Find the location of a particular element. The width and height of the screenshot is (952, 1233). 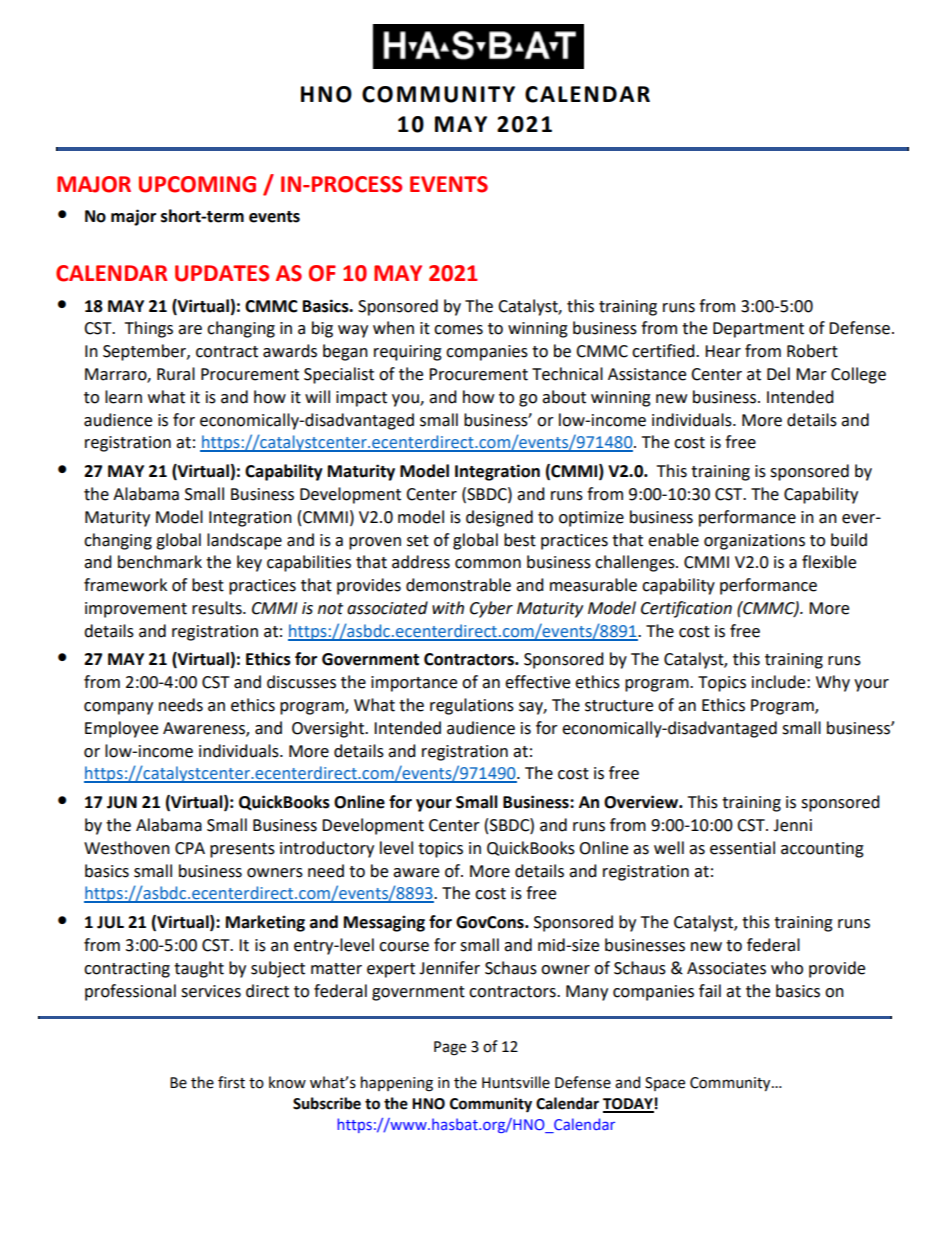

Cyber is located at coordinates (491, 609).
